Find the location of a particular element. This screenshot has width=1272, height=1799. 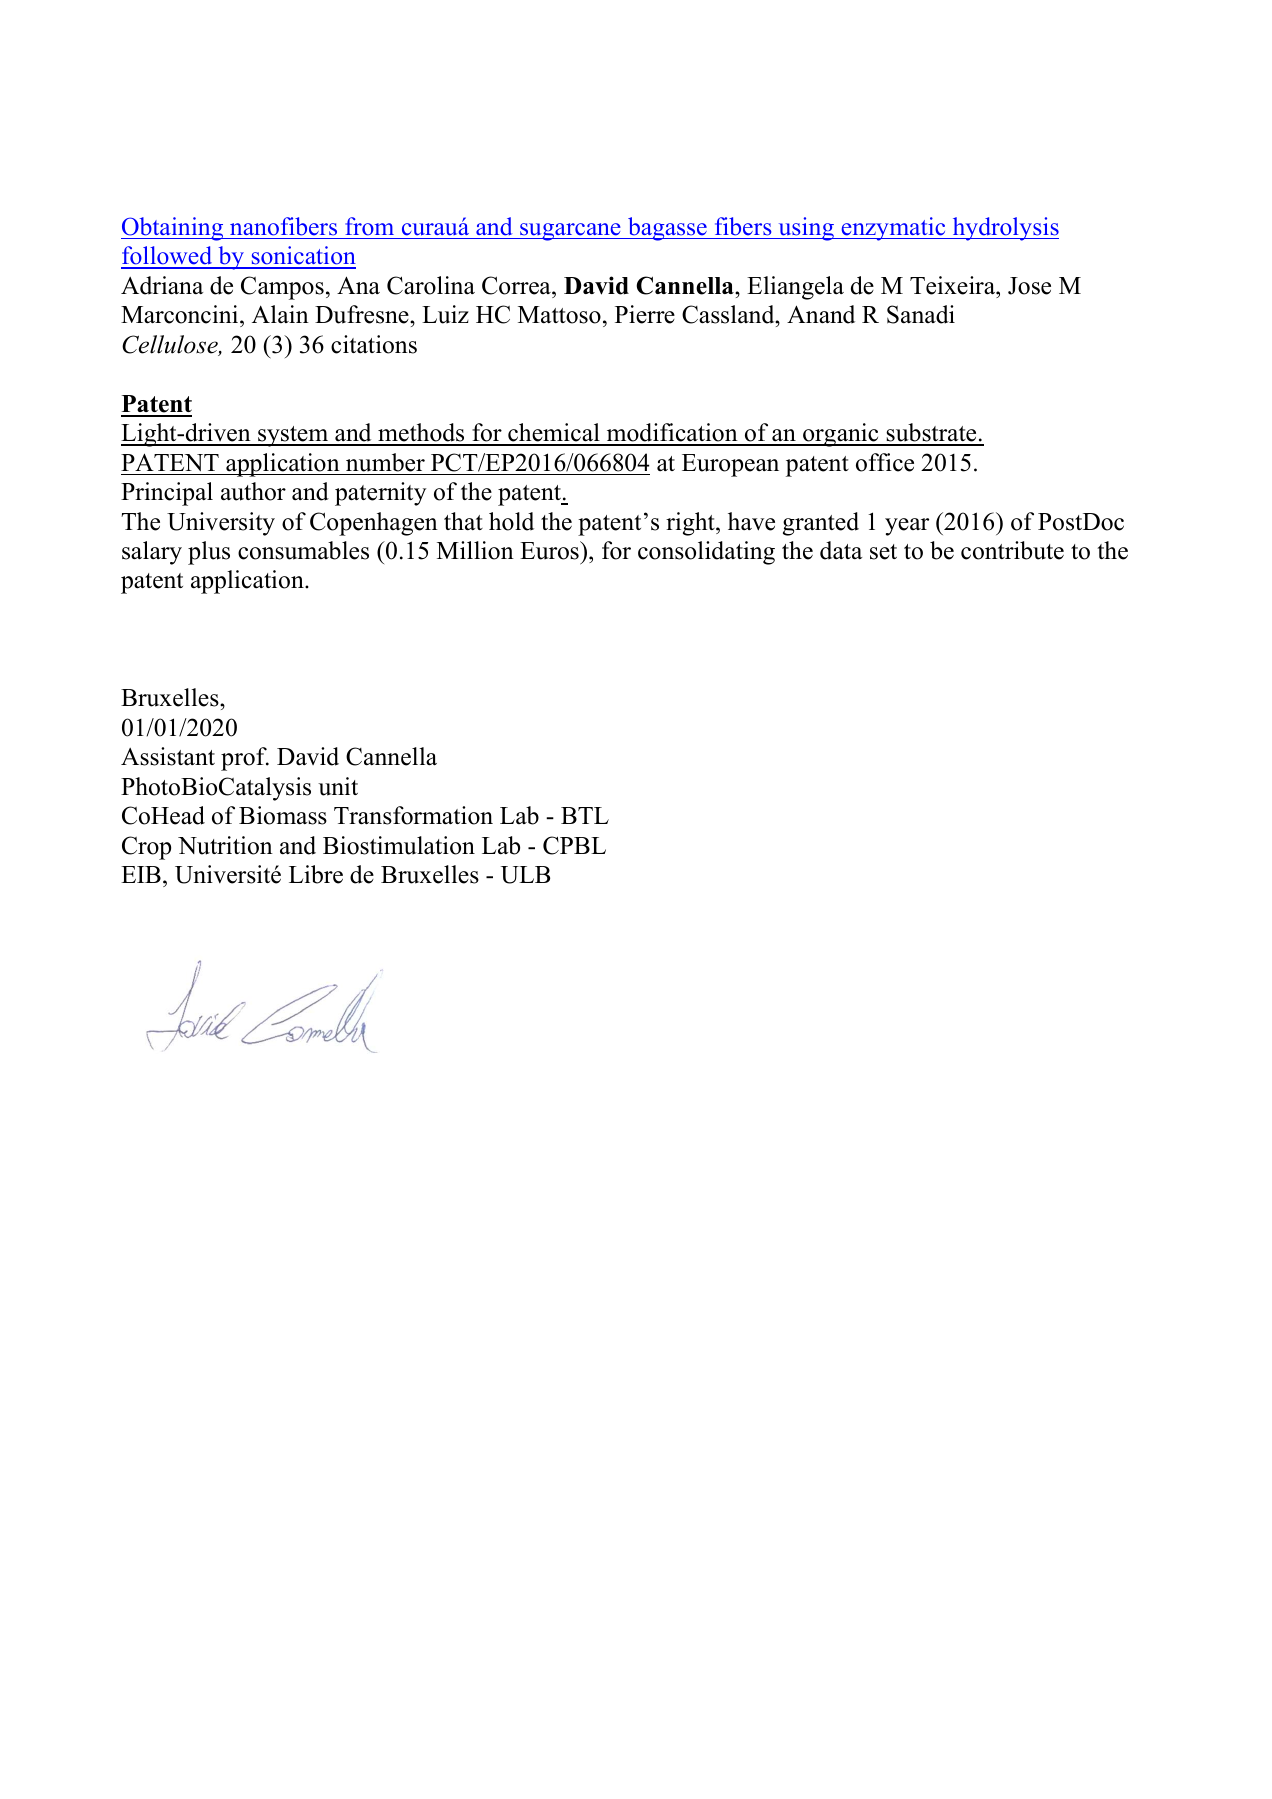

Euros is located at coordinates (550, 550).
